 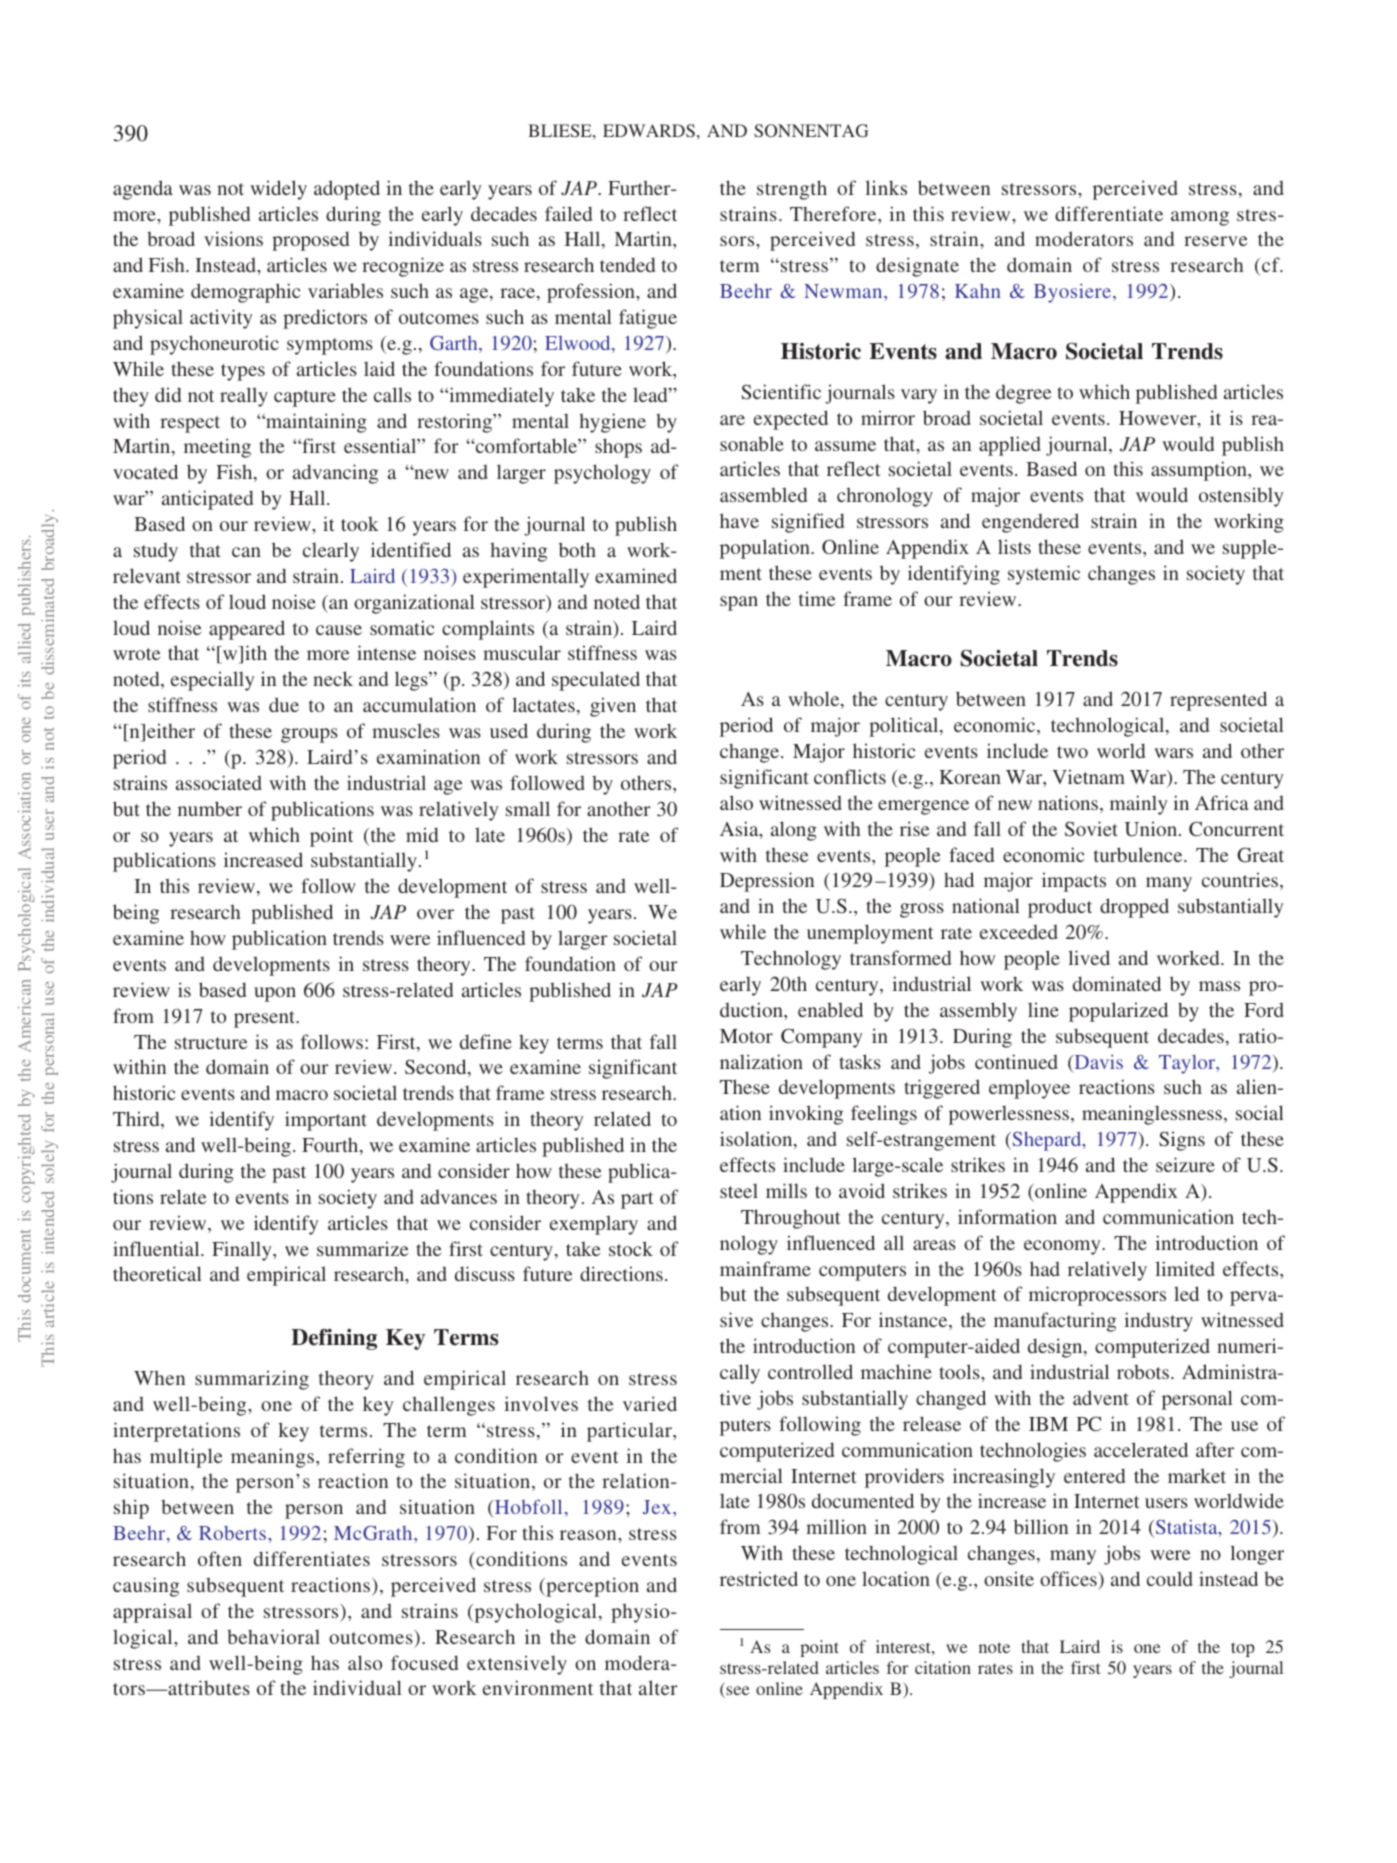 What do you see at coordinates (767, 882) in the screenshot?
I see `Depression` at bounding box center [767, 882].
